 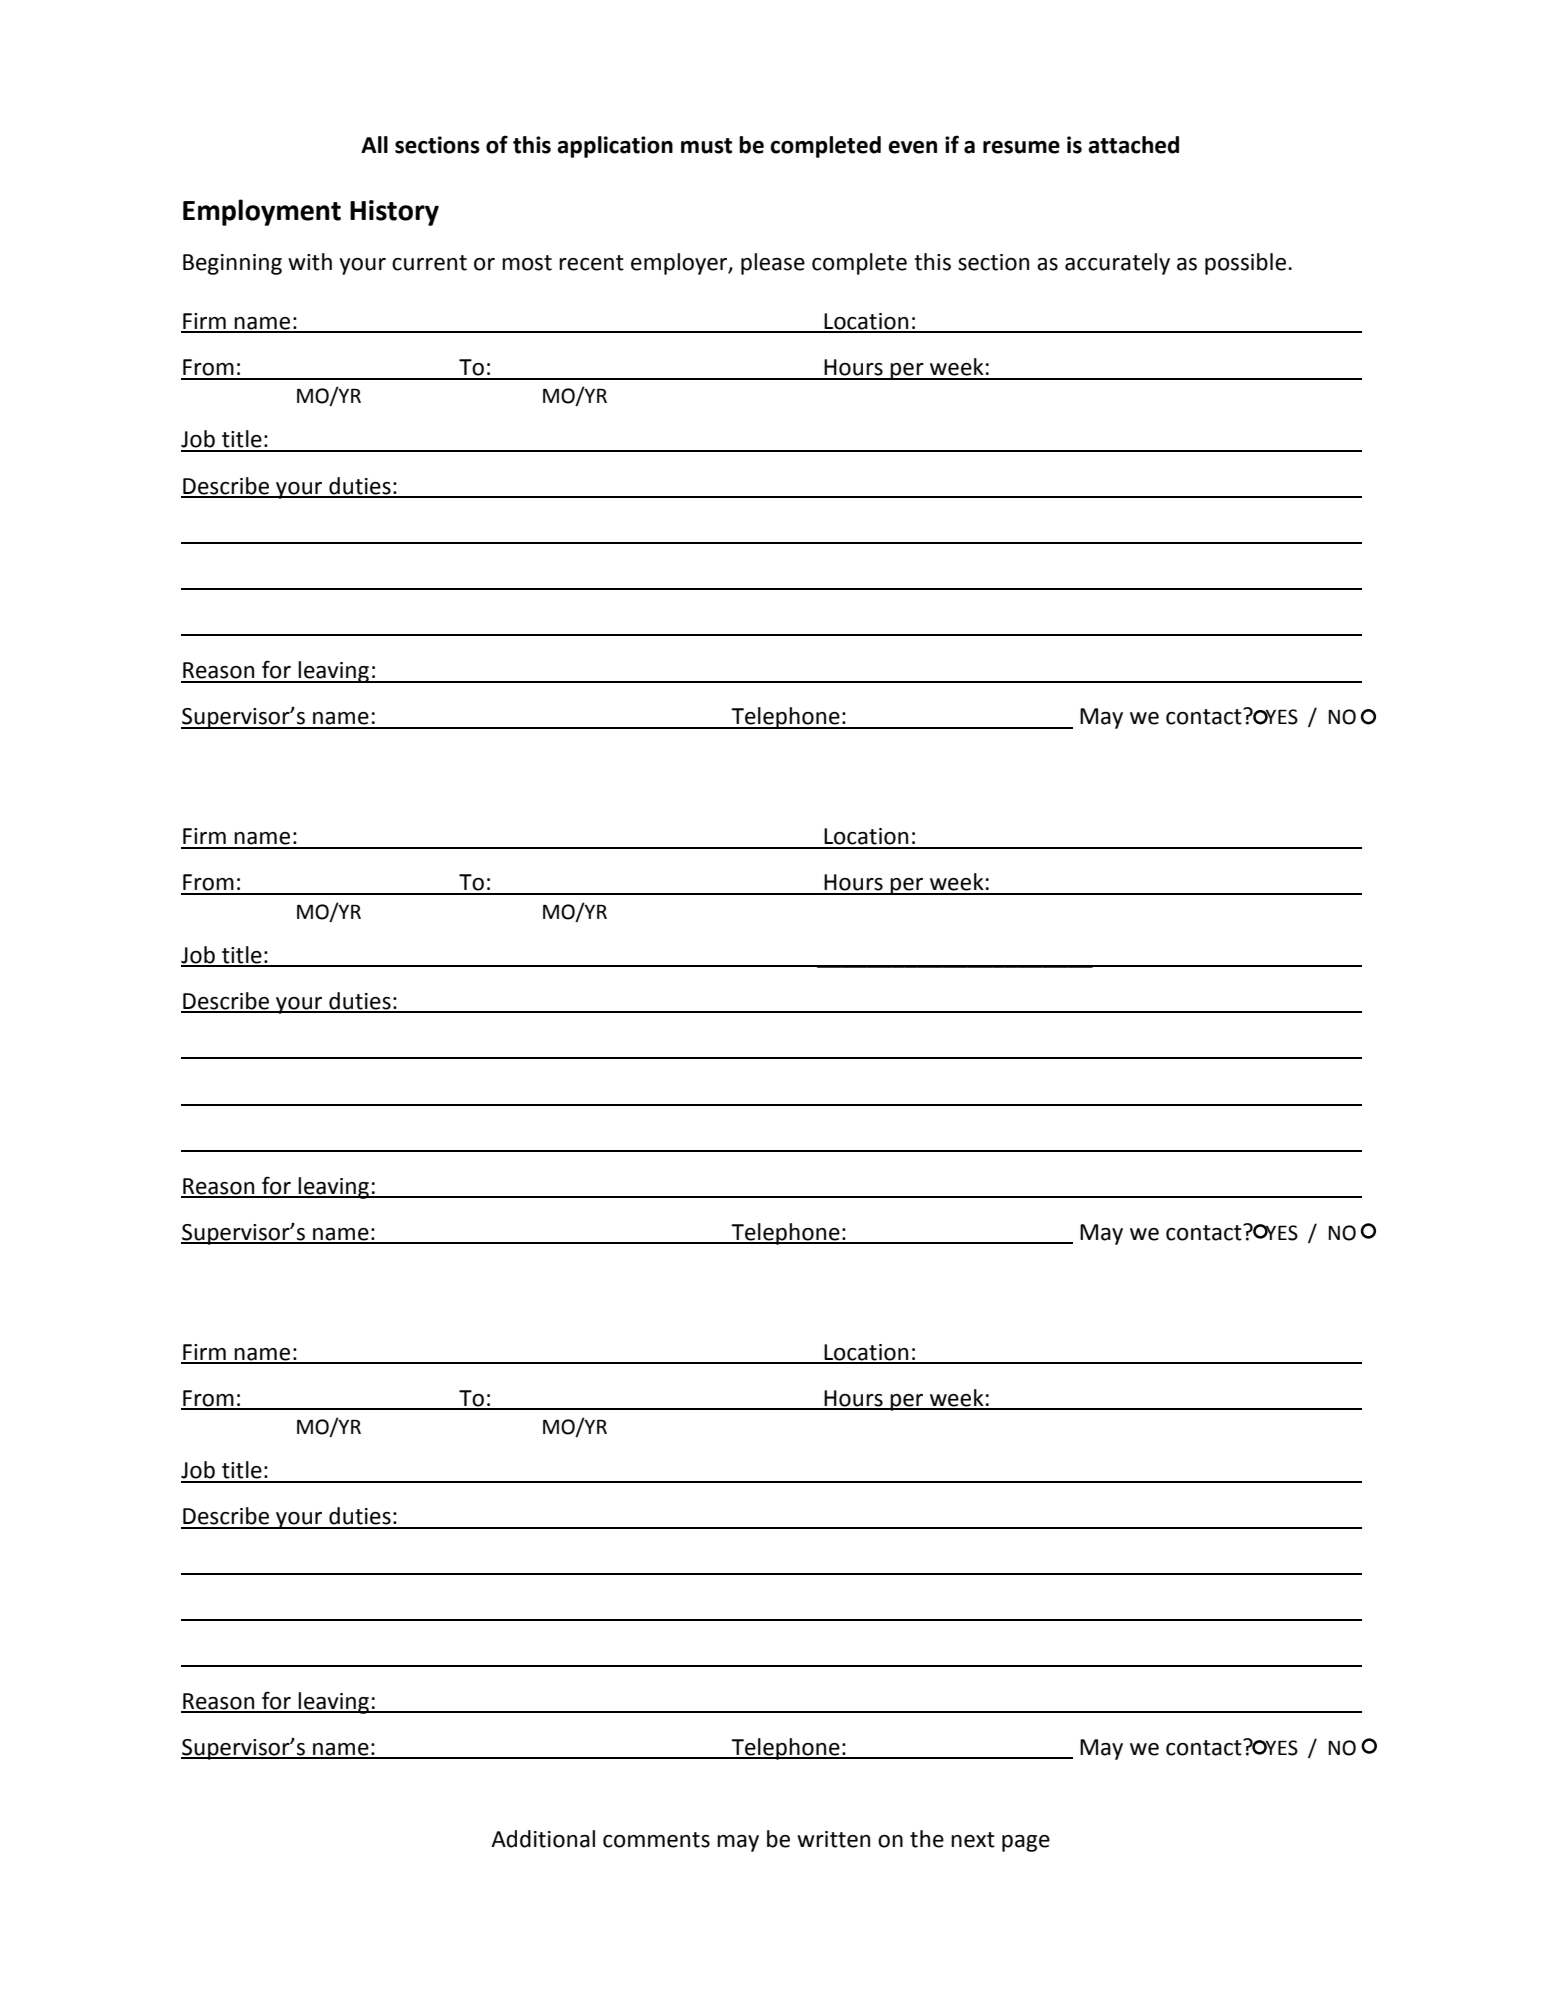 What do you see at coordinates (394, 213) in the screenshot?
I see `History` at bounding box center [394, 213].
